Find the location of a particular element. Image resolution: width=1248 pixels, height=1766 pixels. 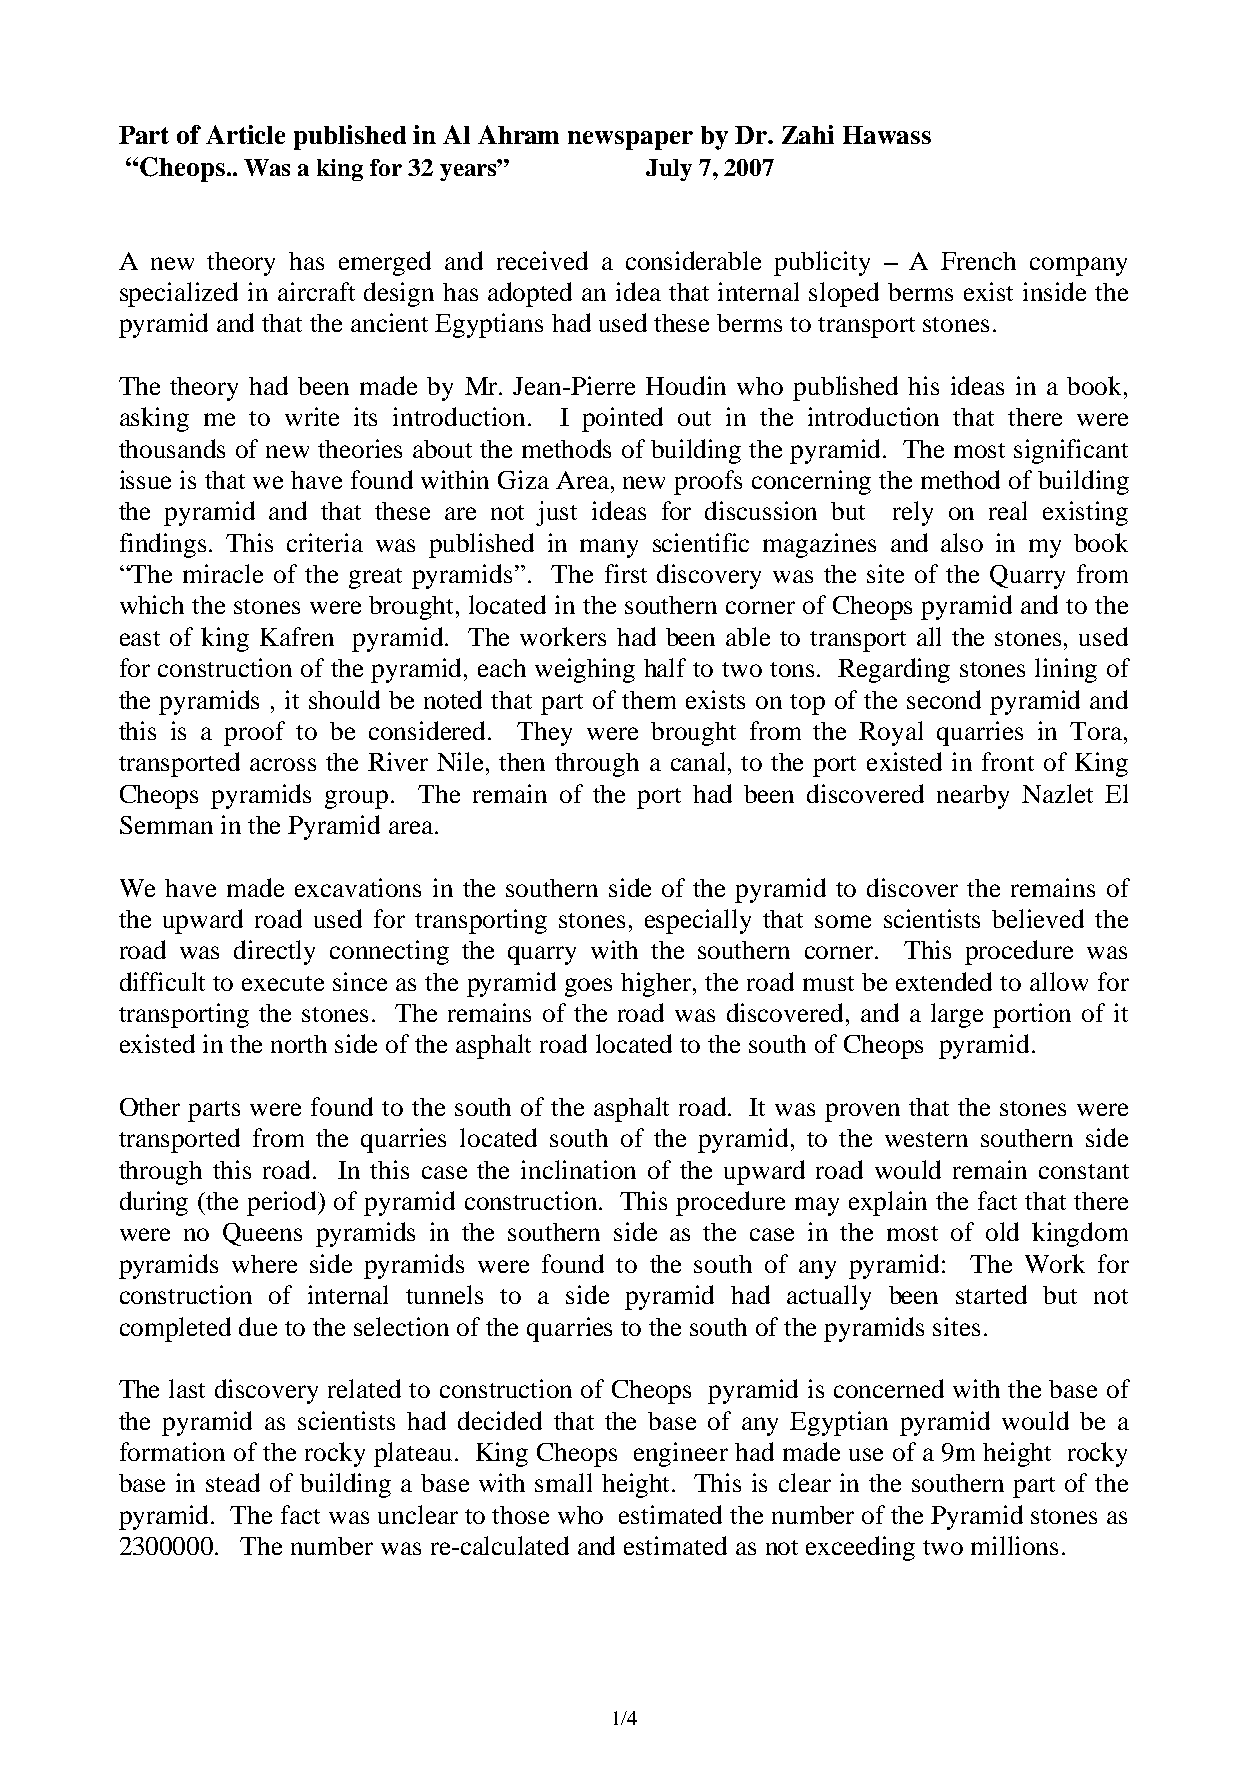

period is located at coordinates (283, 1203).
